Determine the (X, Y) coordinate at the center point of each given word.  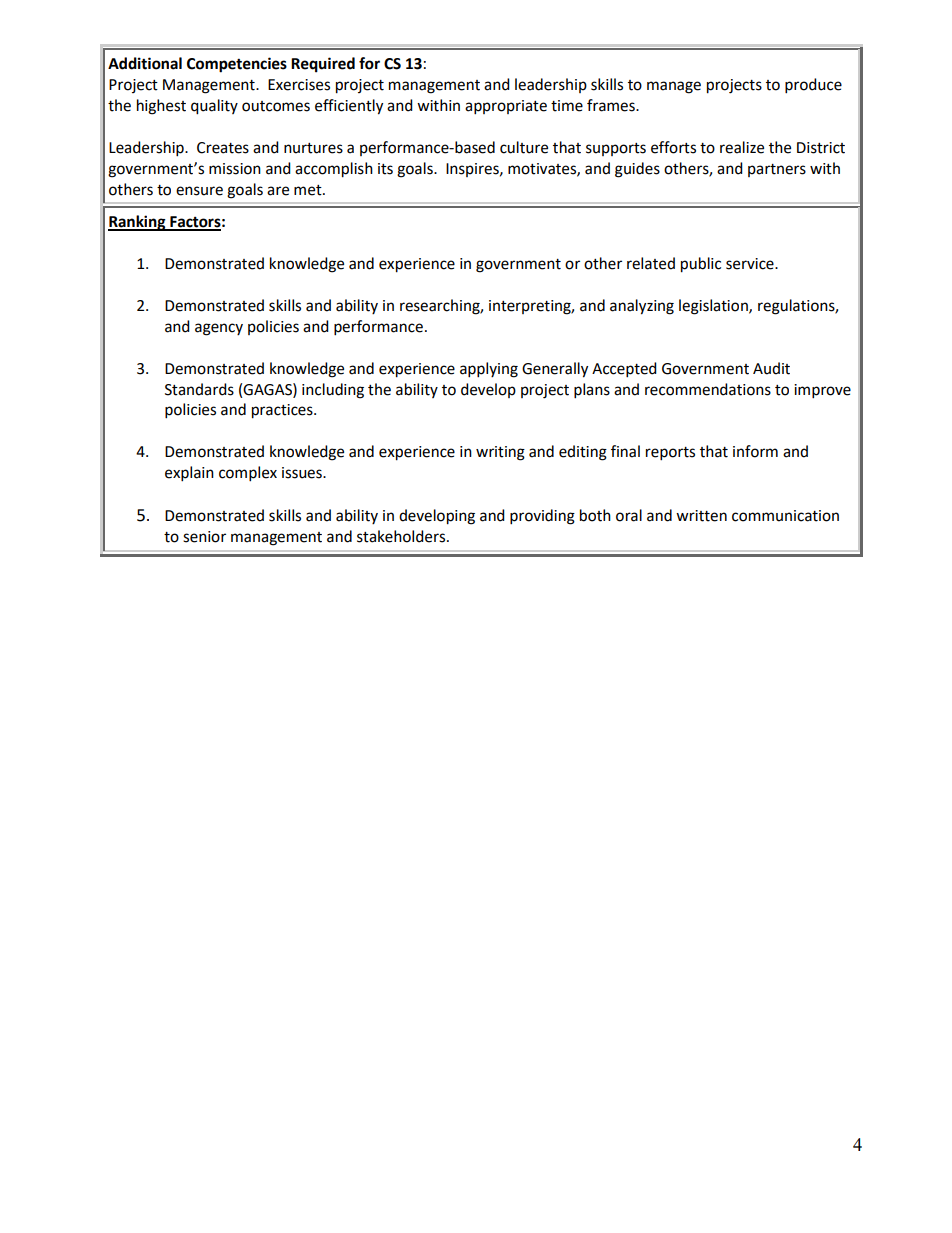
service (751, 264)
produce (813, 86)
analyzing (642, 307)
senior (204, 537)
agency (219, 329)
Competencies (237, 65)
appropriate (506, 107)
